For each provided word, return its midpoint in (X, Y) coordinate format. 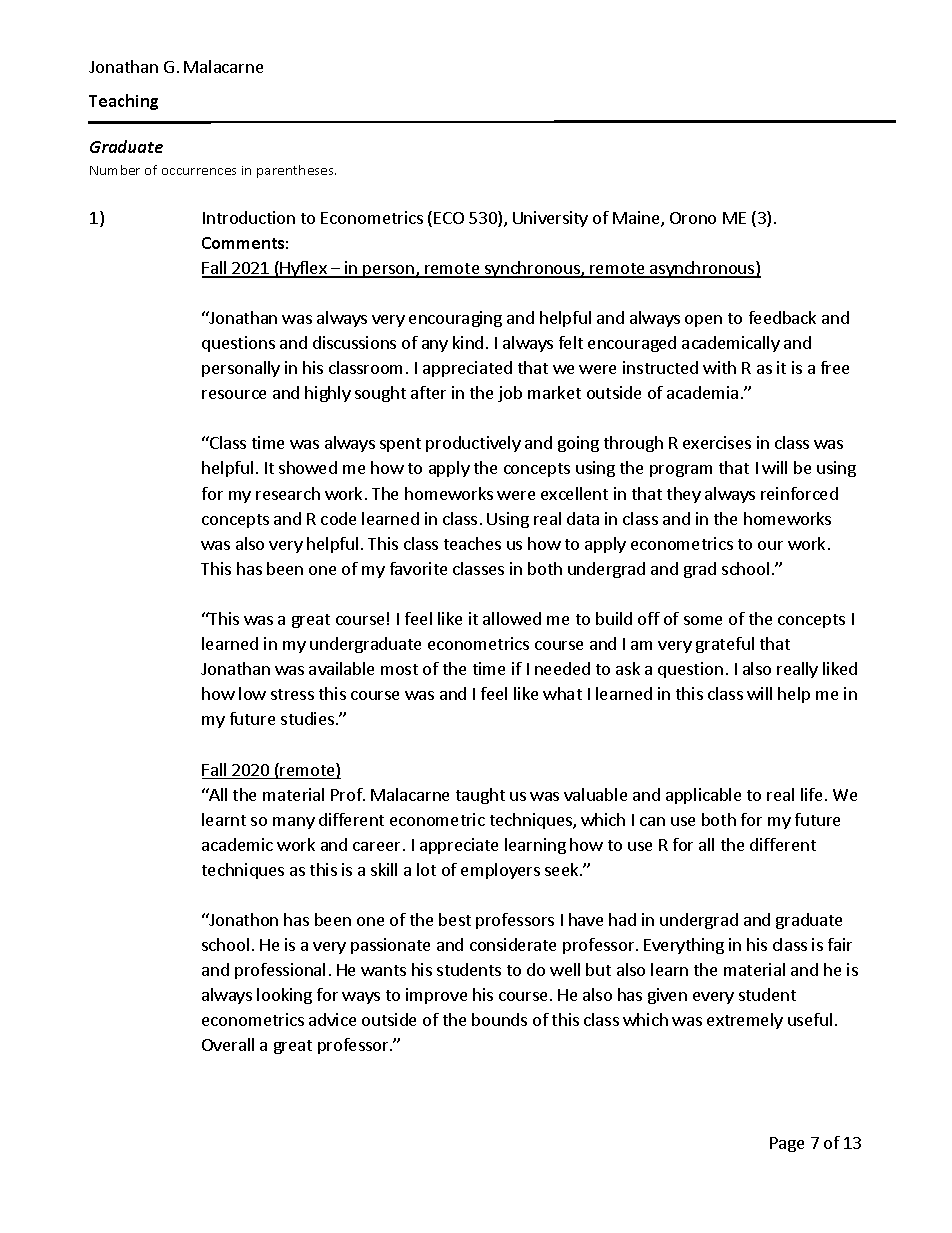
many (294, 823)
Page (787, 1144)
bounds (499, 1019)
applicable (703, 796)
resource (234, 394)
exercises (717, 442)
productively (473, 444)
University (550, 219)
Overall (228, 1044)
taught (480, 796)
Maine (637, 219)
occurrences (199, 171)
